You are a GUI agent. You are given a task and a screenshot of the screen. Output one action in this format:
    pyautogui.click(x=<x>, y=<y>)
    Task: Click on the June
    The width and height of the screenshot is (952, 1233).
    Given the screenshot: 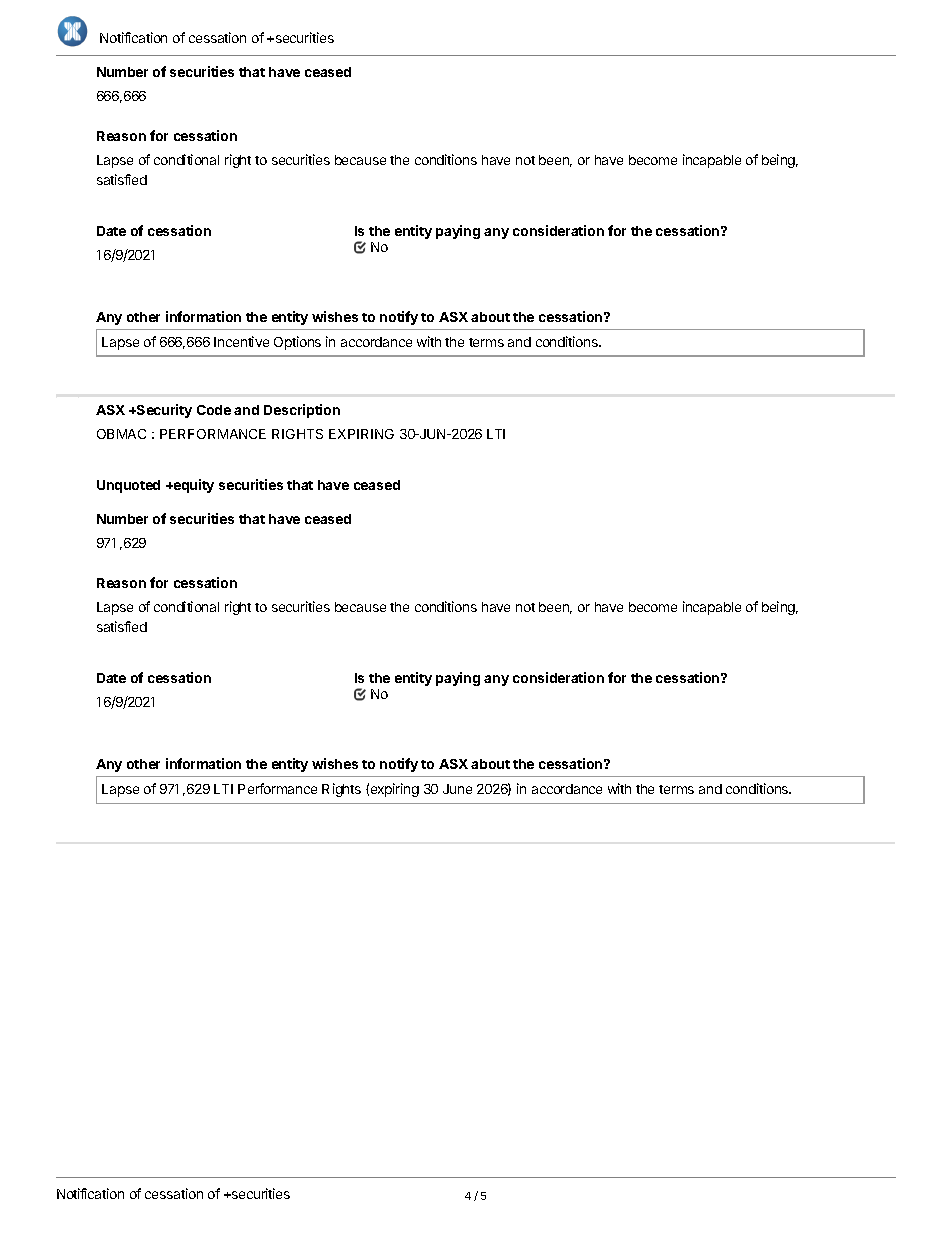 What is the action you would take?
    pyautogui.click(x=457, y=789)
